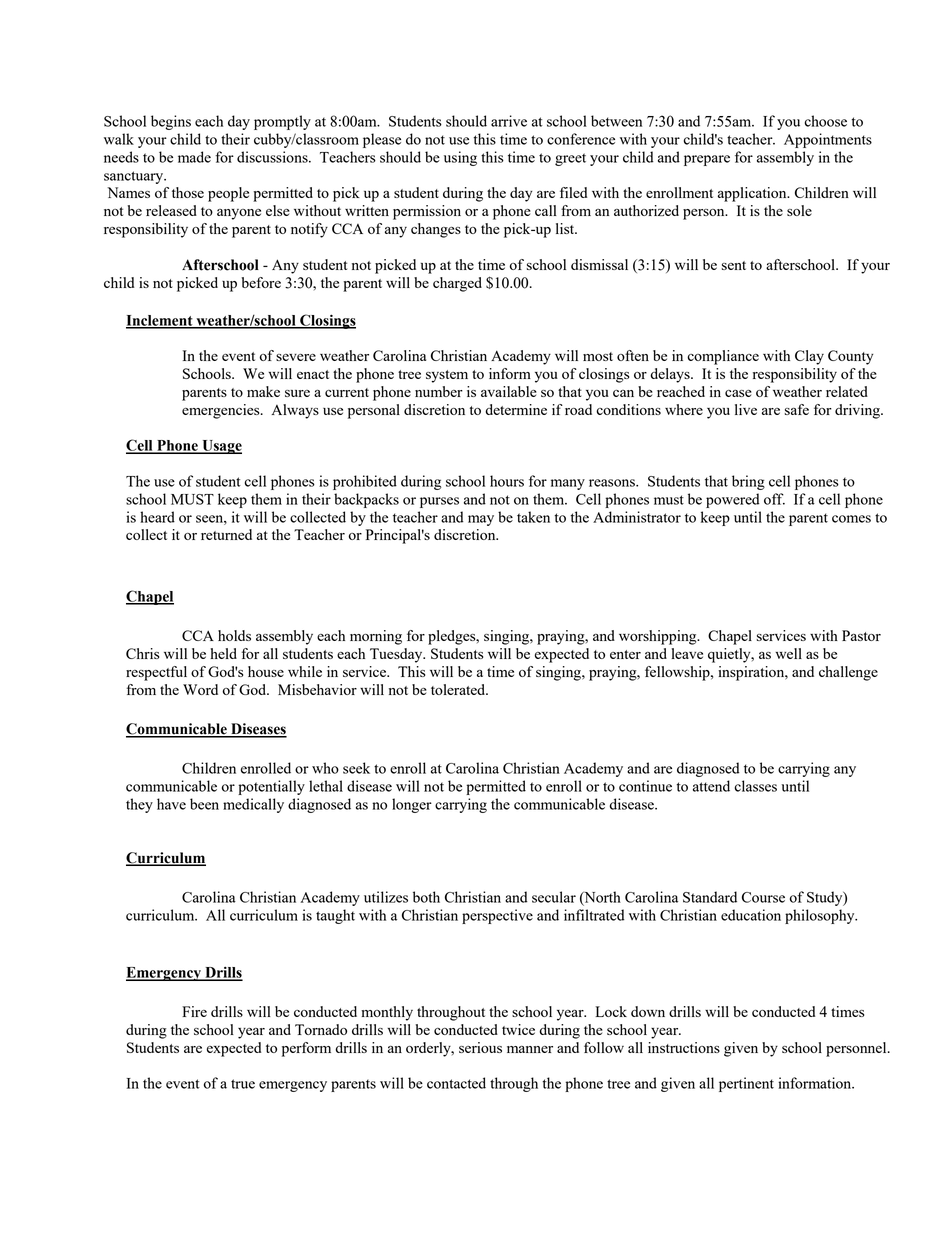  Describe the element at coordinates (746, 1084) in the page. I see `pertinent` at that location.
